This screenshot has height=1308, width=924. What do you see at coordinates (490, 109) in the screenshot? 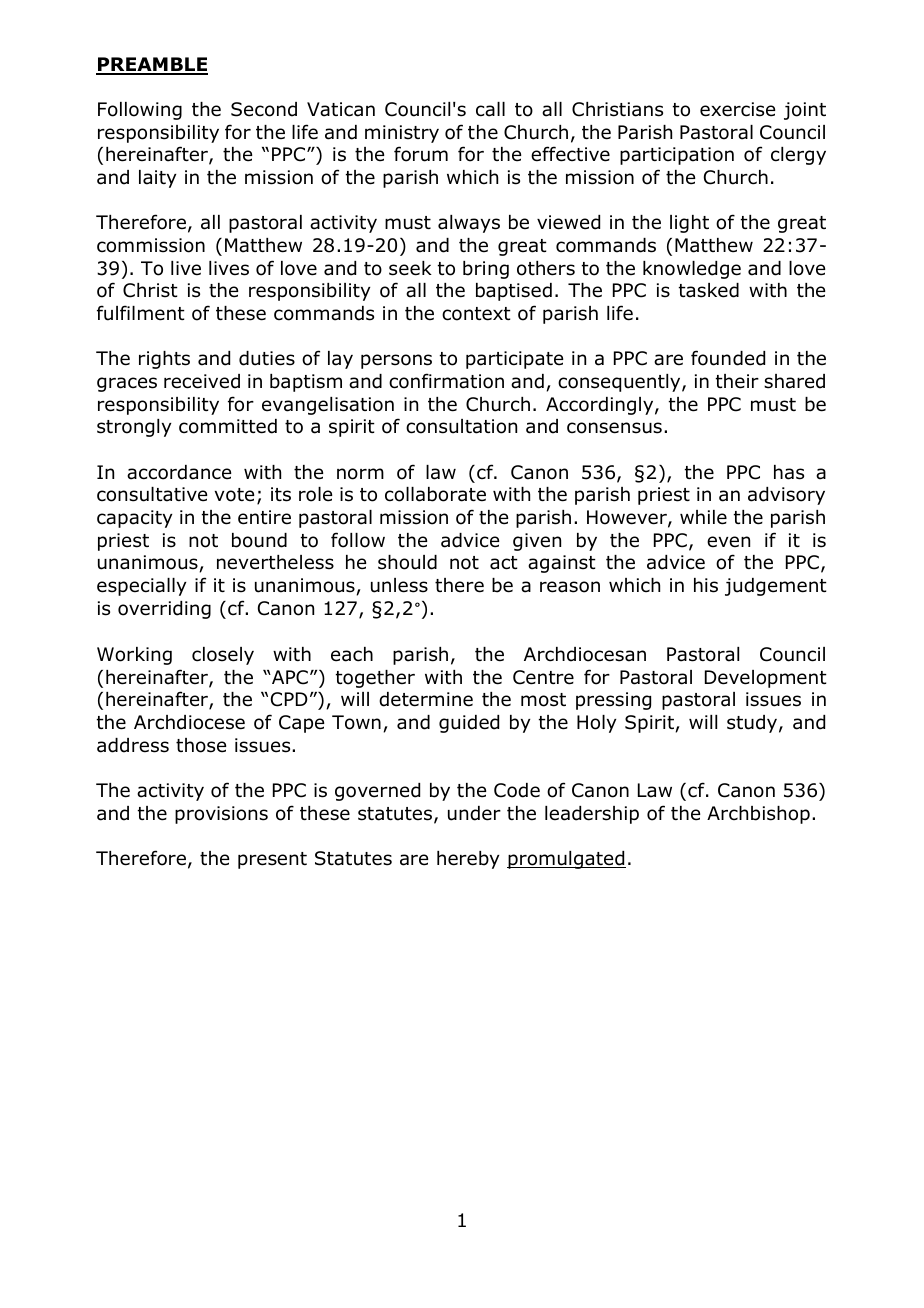
I see `call` at bounding box center [490, 109].
